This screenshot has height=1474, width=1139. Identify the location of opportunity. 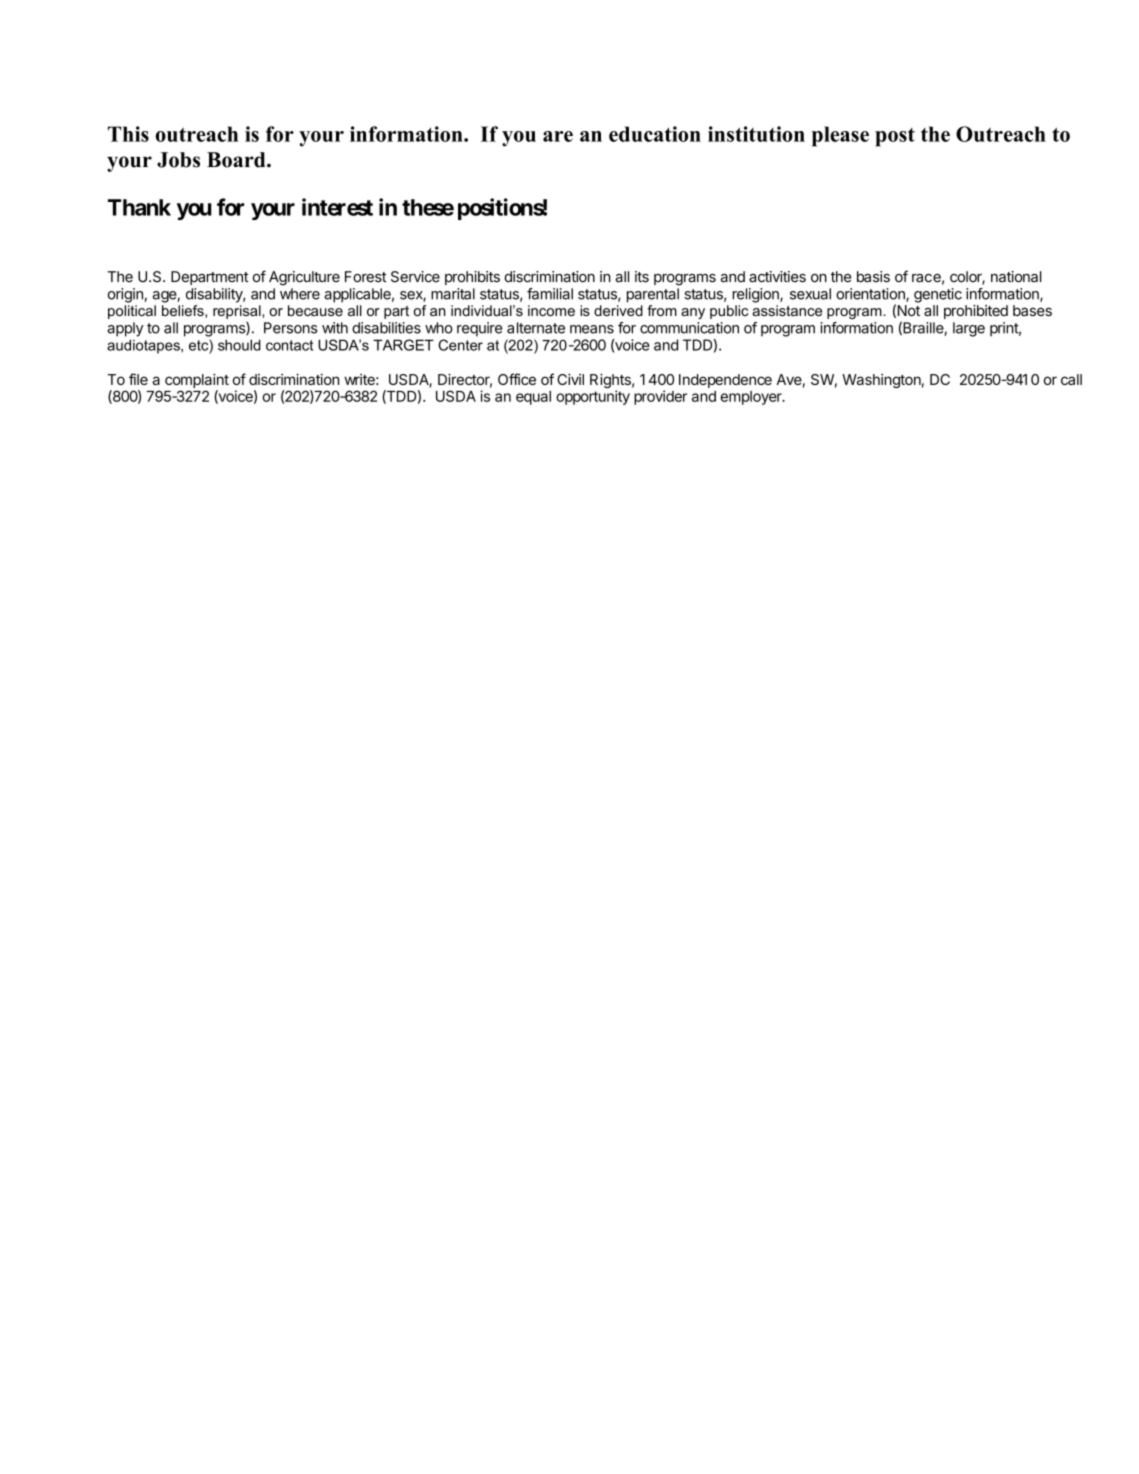
(593, 397).
